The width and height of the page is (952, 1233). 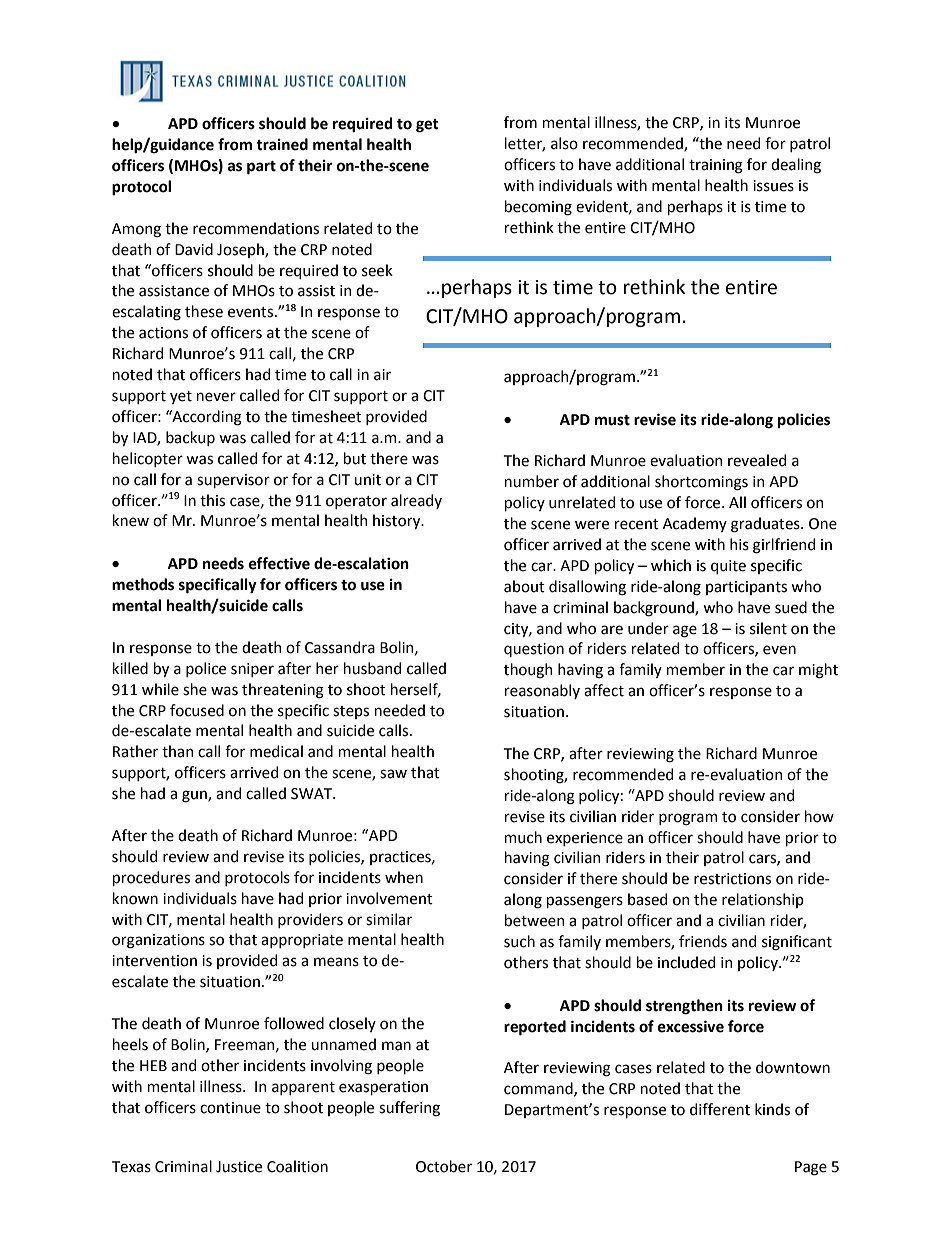 I want to click on police, so click(x=206, y=669).
